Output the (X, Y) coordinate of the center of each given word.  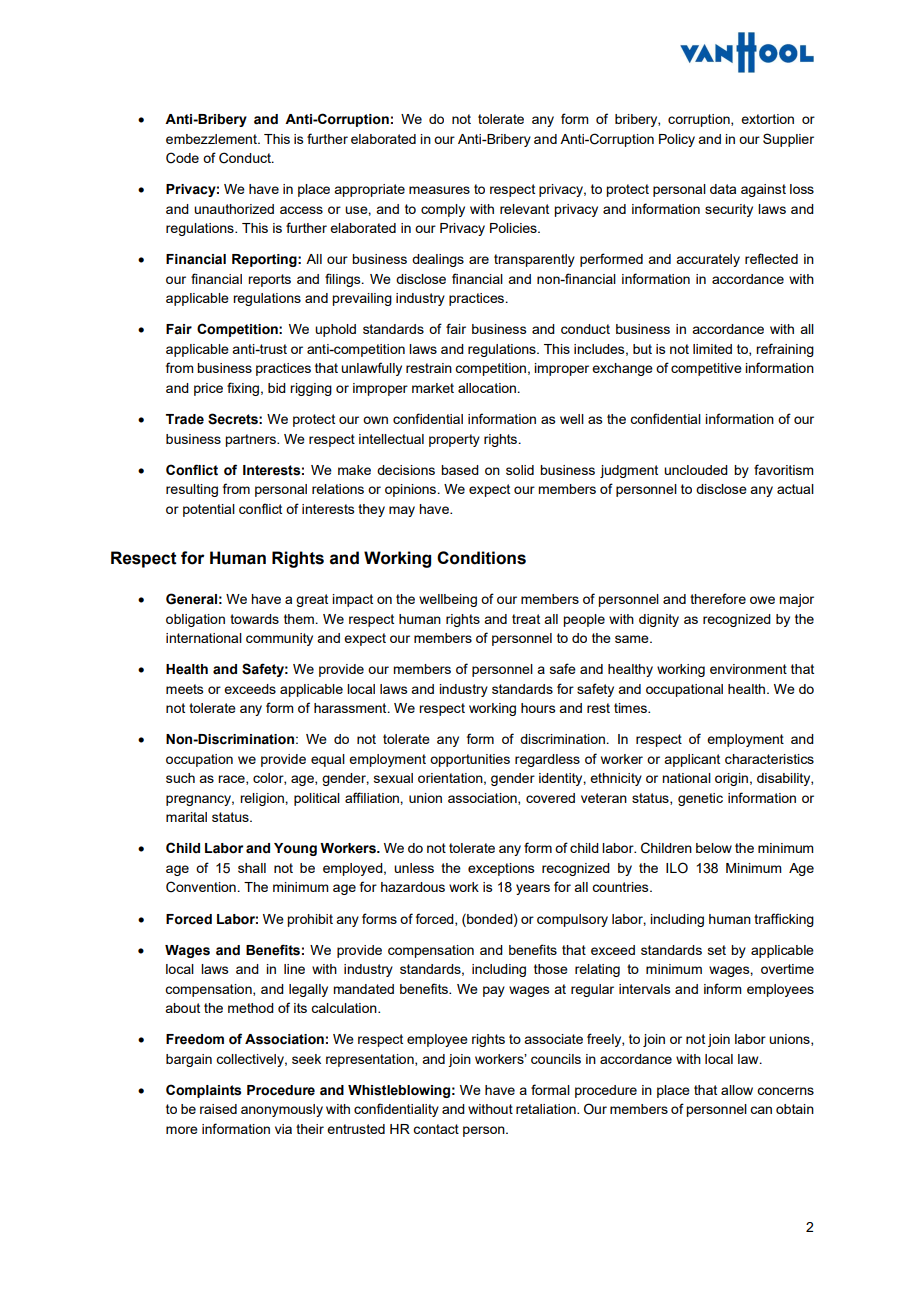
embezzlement (212, 139)
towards (254, 619)
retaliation (547, 1109)
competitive (706, 369)
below (714, 848)
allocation (487, 388)
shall (252, 868)
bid (277, 388)
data (723, 189)
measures (439, 190)
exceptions (501, 869)
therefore (718, 598)
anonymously (282, 1110)
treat (526, 619)
